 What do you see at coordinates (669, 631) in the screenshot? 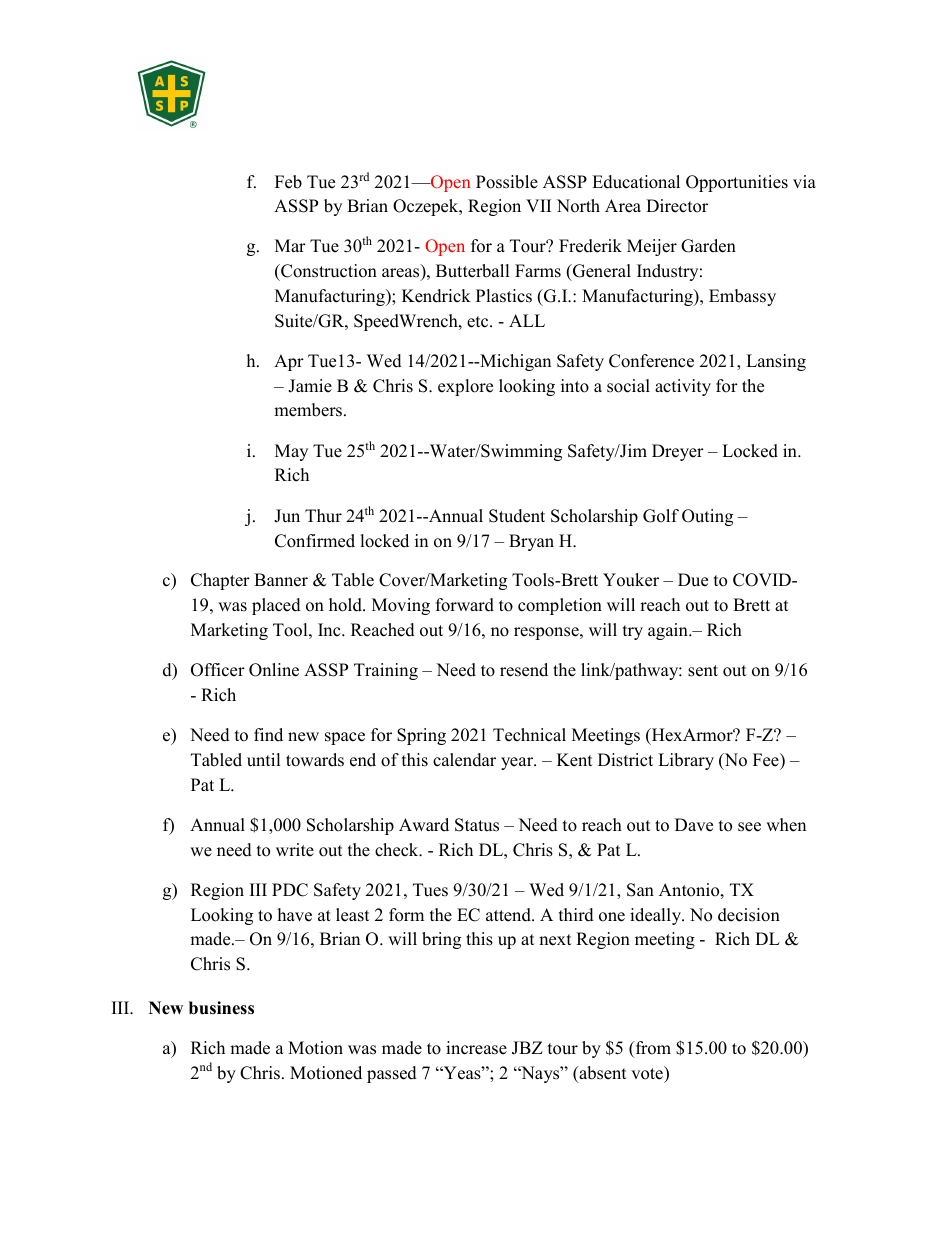
I see `again` at bounding box center [669, 631].
